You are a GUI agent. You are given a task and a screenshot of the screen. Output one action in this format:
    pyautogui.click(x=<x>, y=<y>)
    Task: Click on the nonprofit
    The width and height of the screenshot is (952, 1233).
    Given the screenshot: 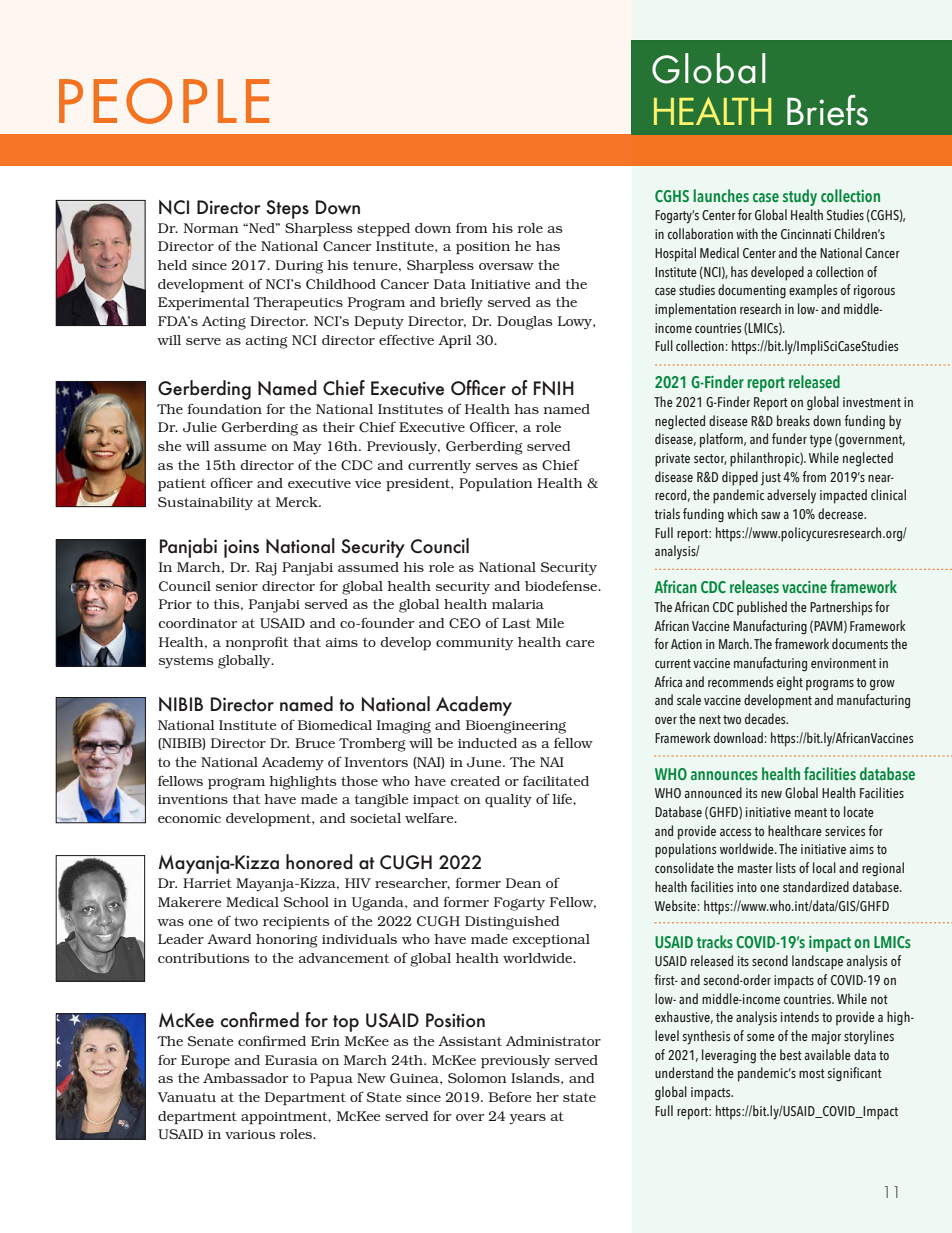 What is the action you would take?
    pyautogui.click(x=257, y=643)
